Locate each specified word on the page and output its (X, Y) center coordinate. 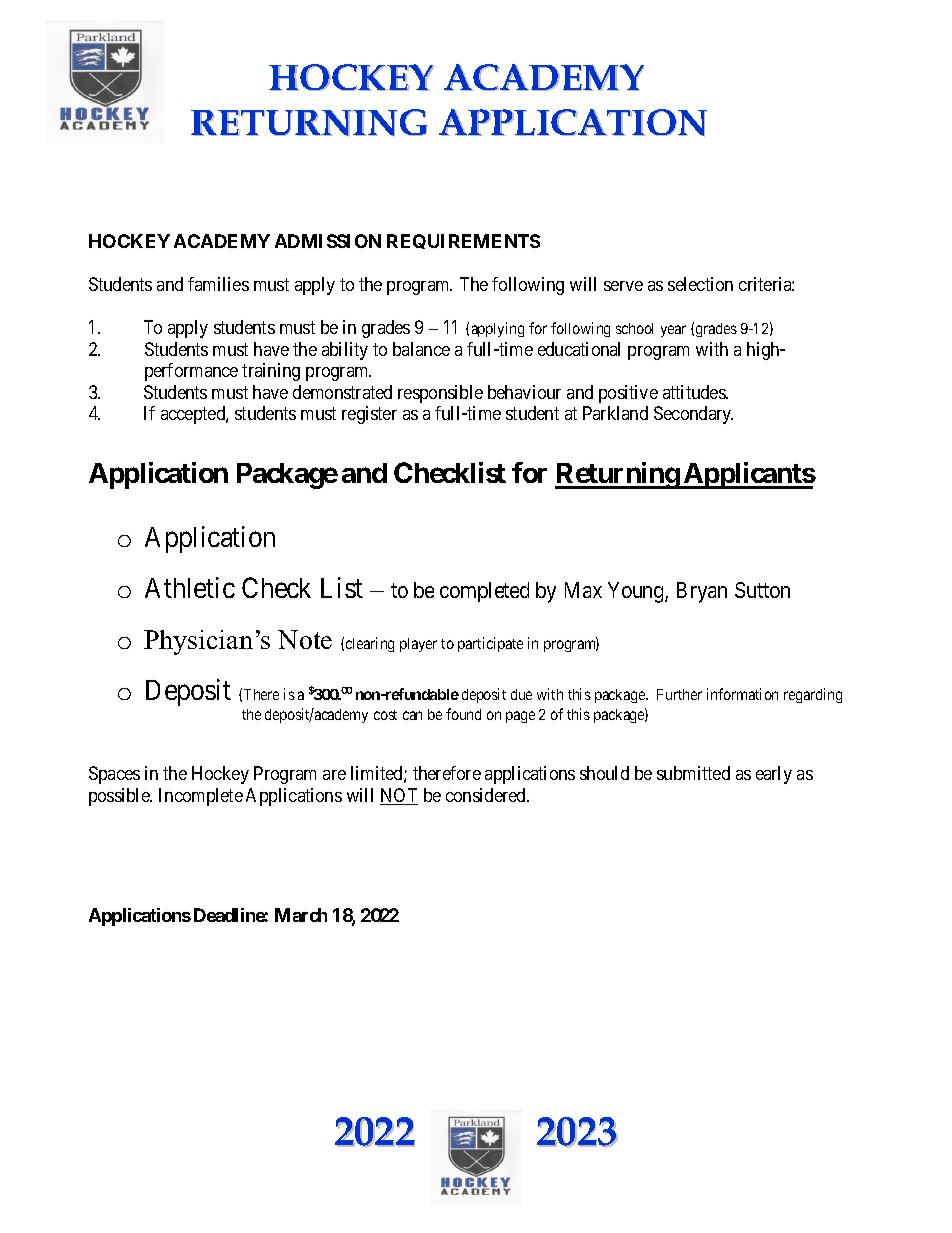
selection (700, 284)
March (301, 915)
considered (487, 795)
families (218, 284)
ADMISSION (328, 241)
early (774, 775)
